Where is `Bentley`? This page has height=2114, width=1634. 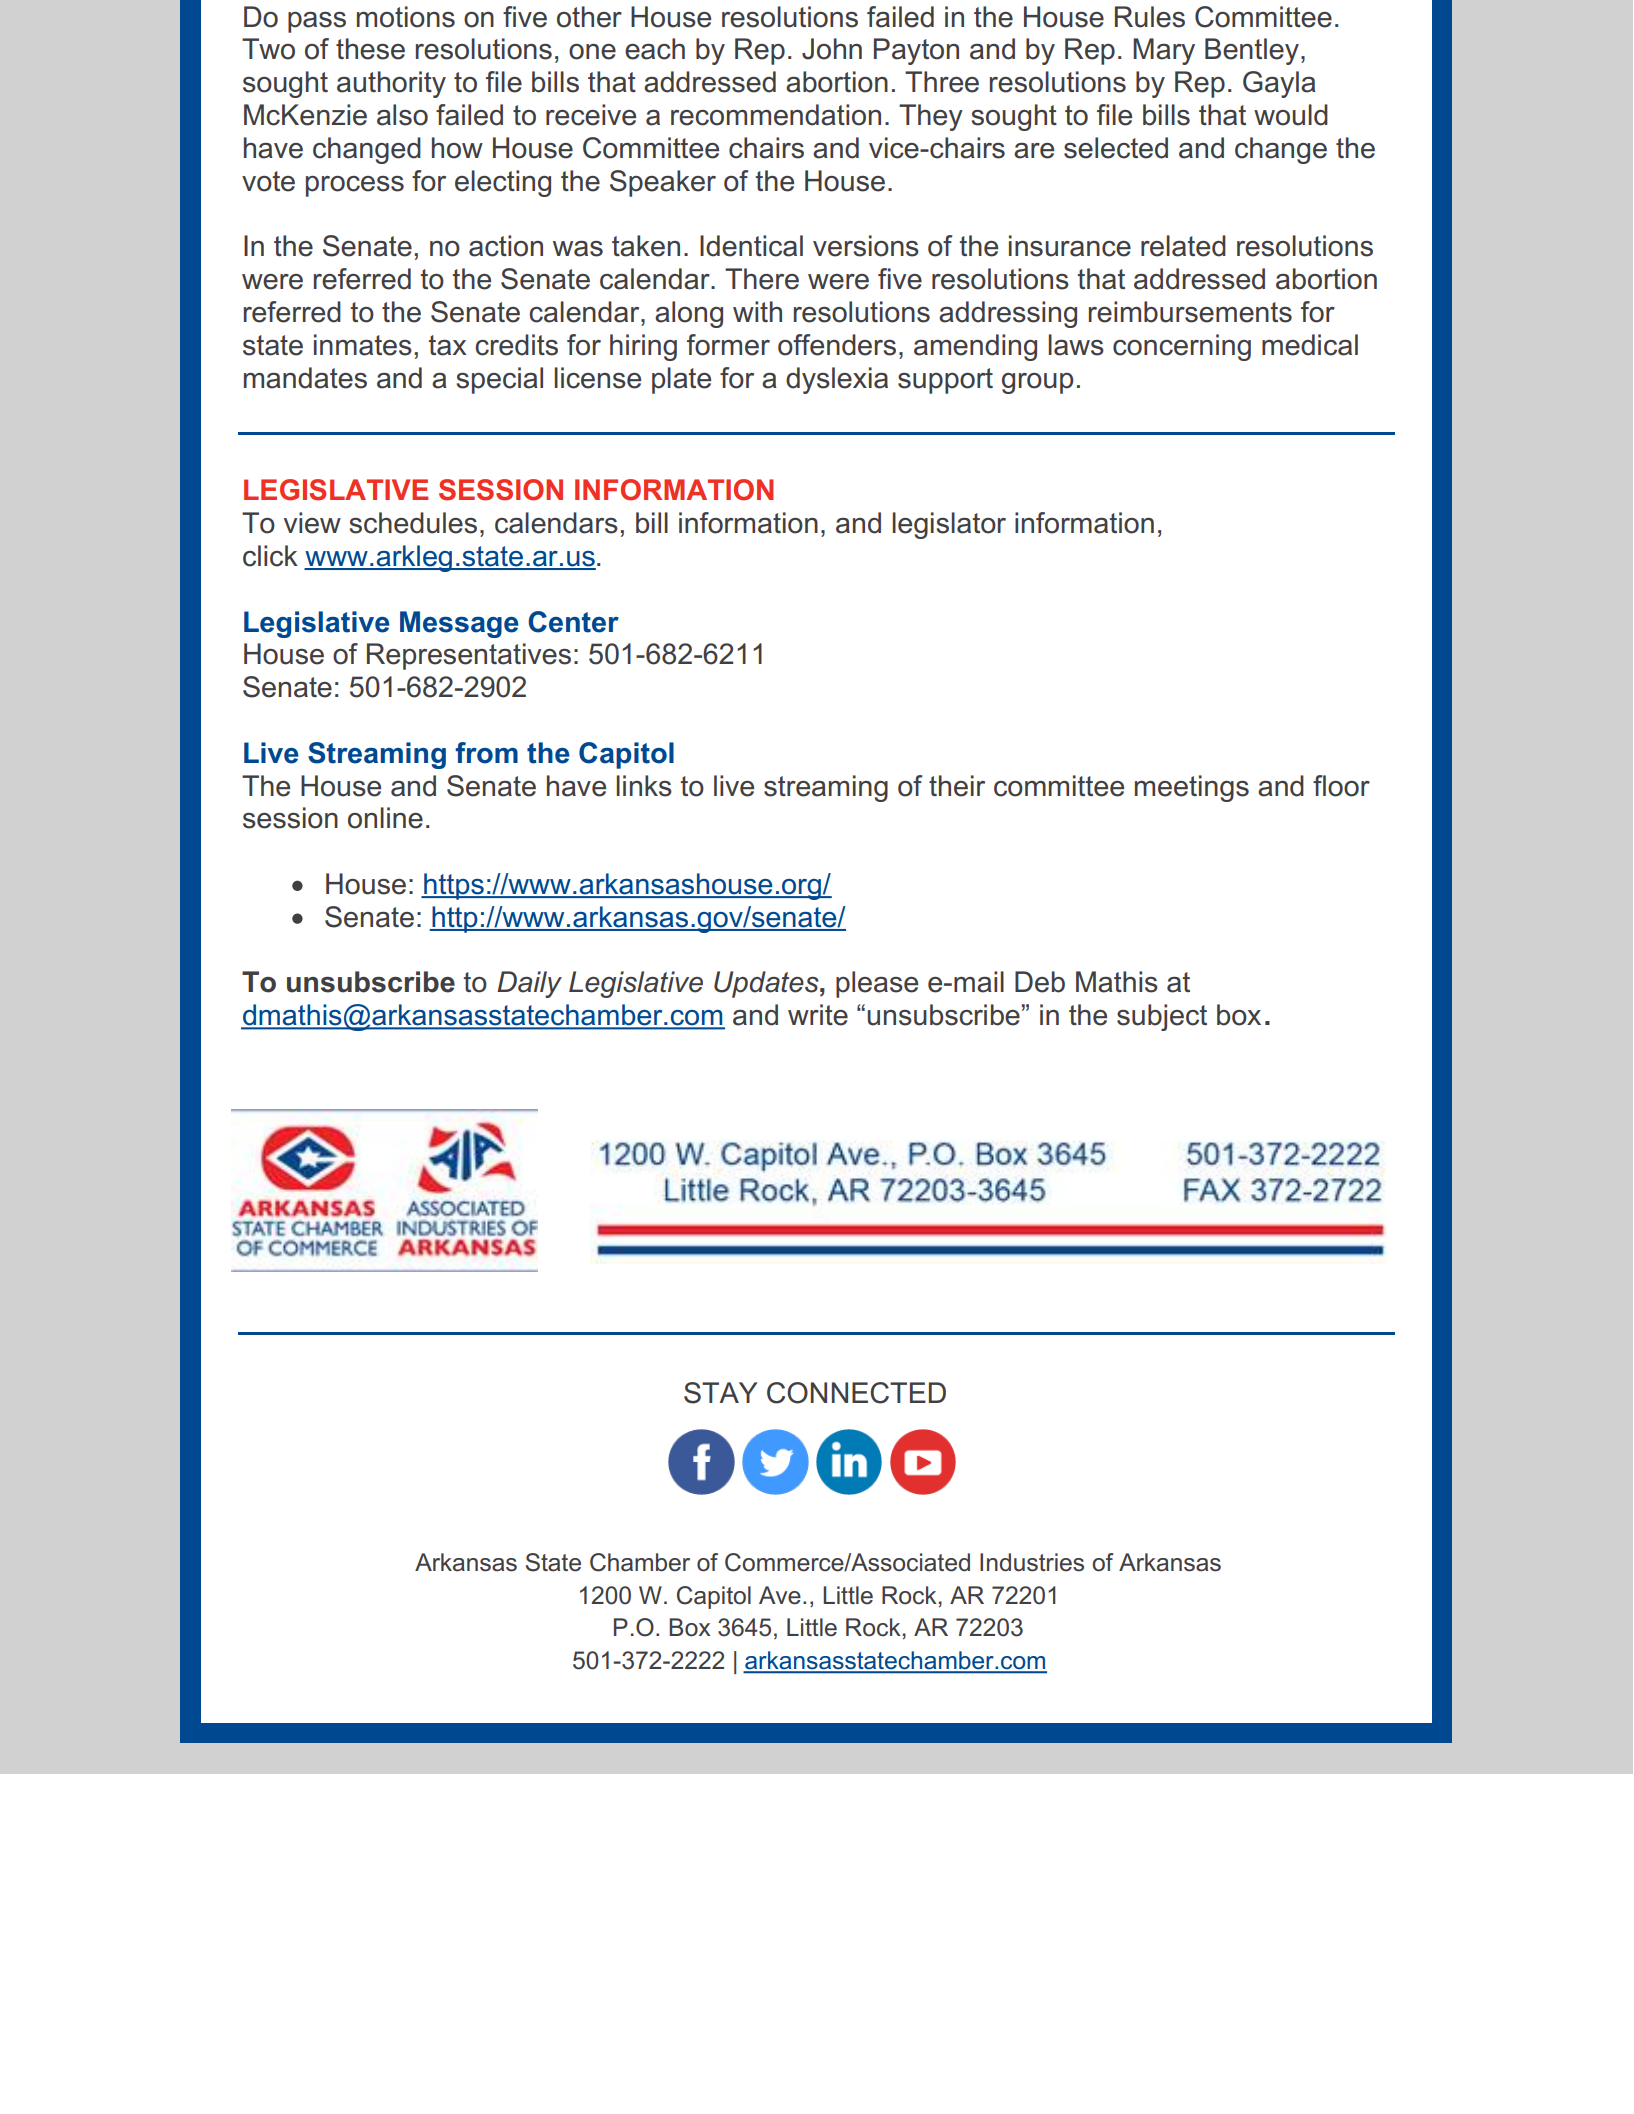 Bentley is located at coordinates (1252, 51).
